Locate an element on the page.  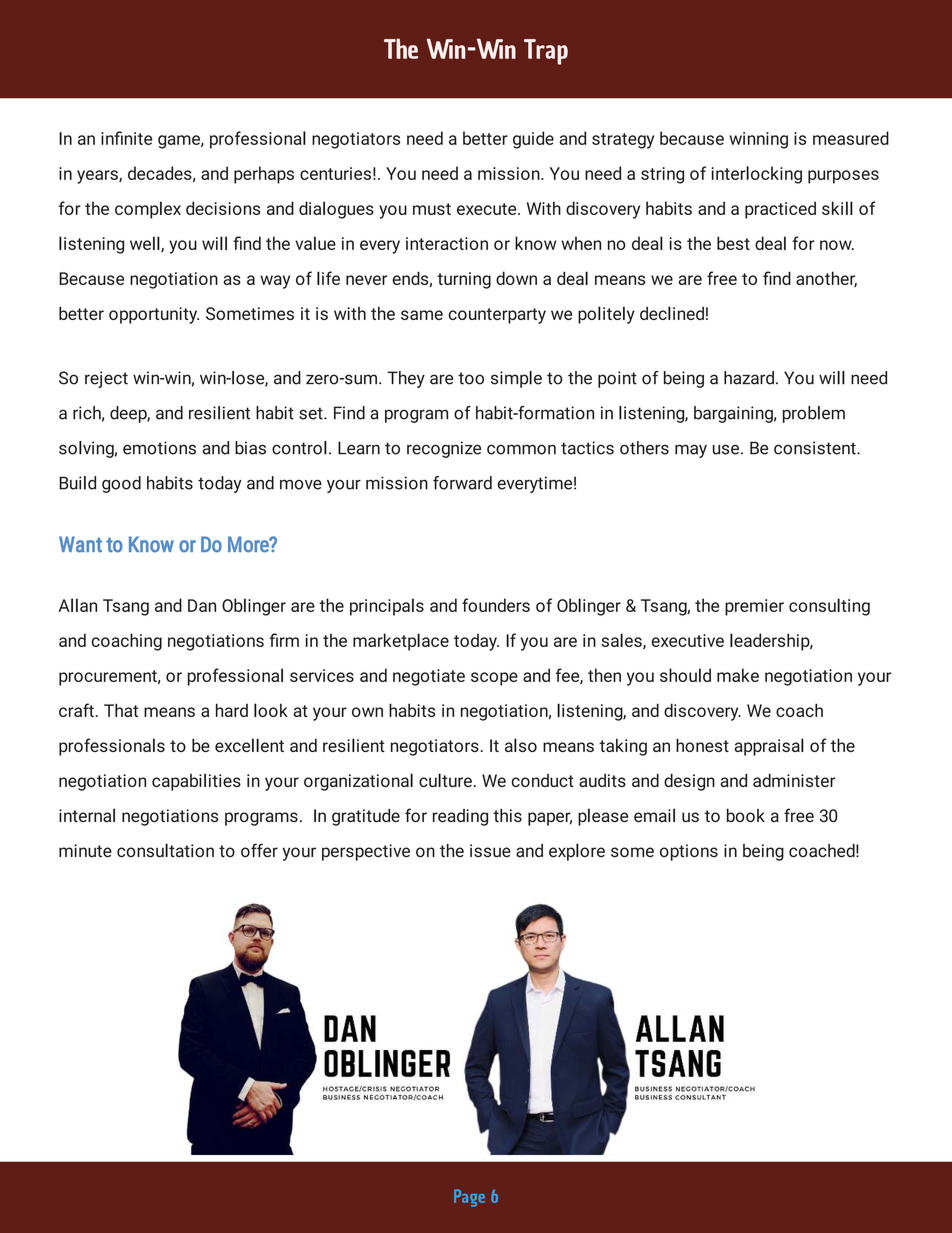
options is located at coordinates (689, 852).
